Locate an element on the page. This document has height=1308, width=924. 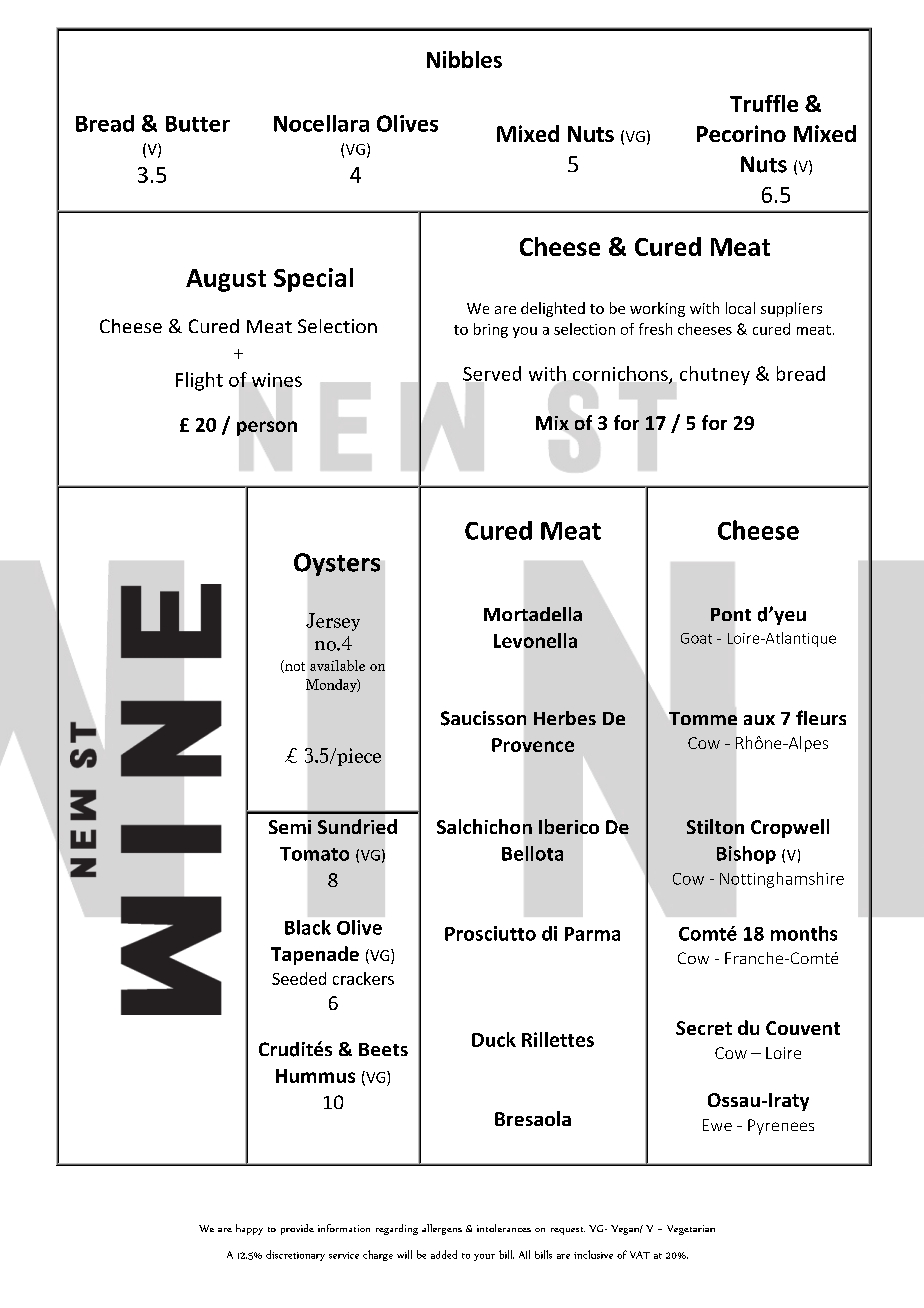
Provence is located at coordinates (533, 745).
